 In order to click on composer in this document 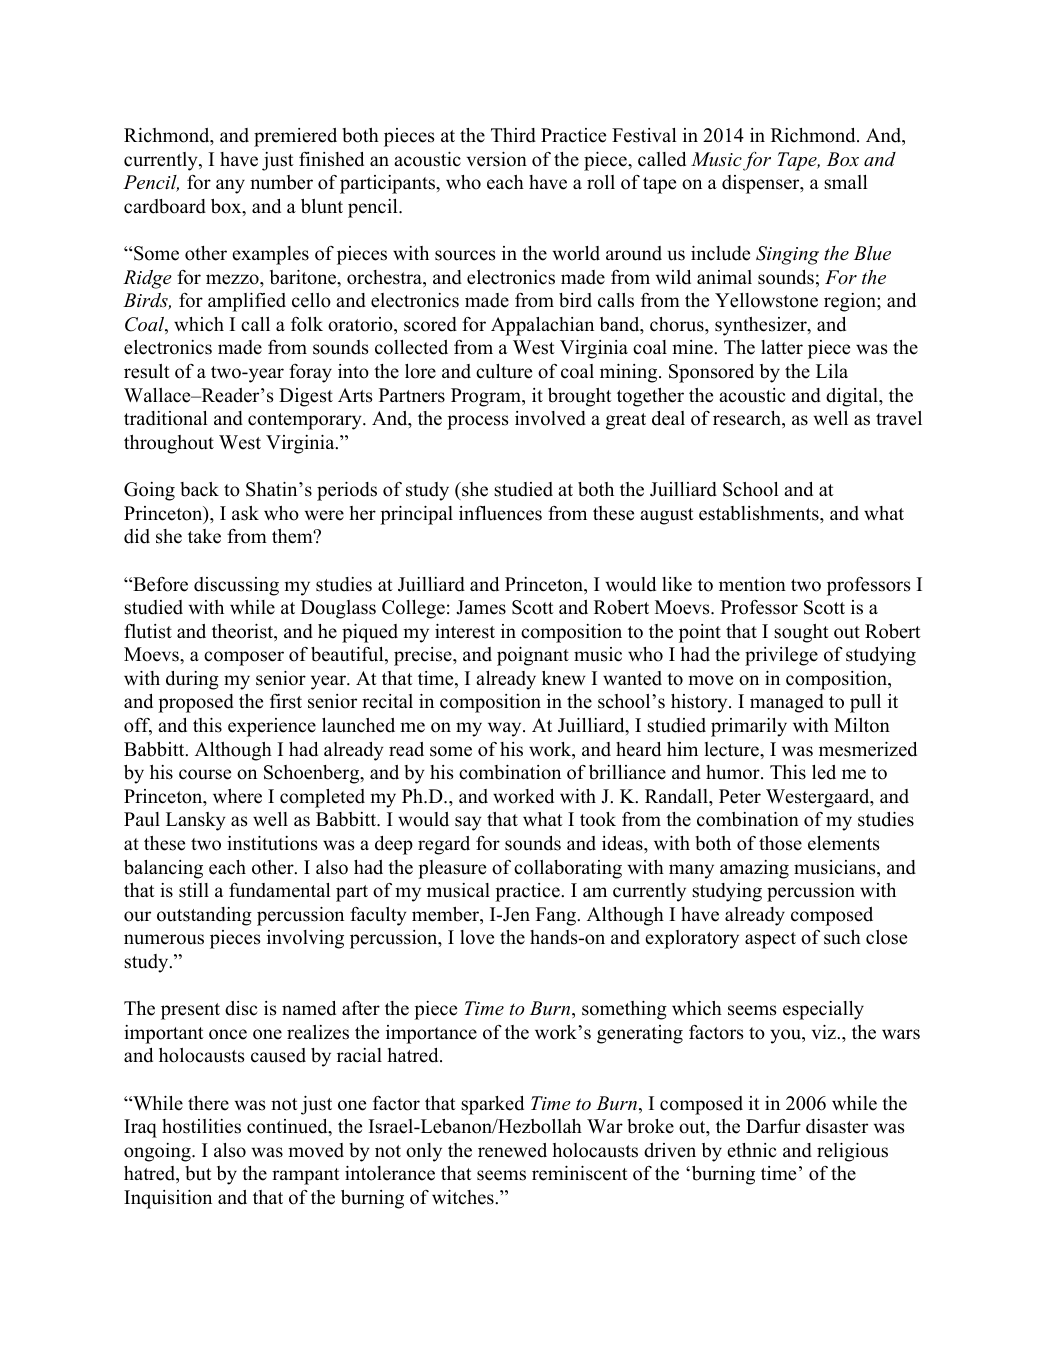, I will do `click(244, 658)`.
